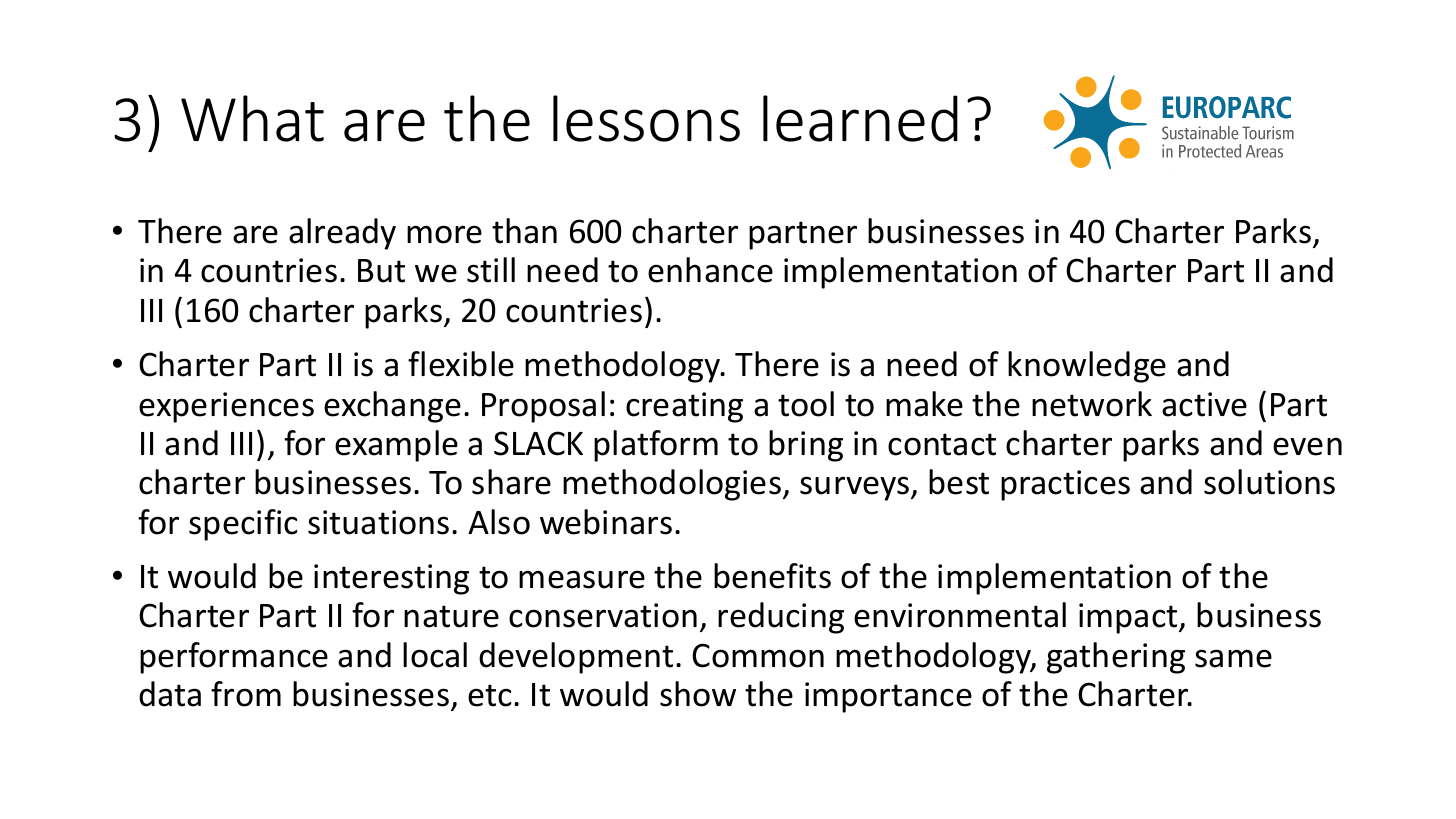  I want to click on experiences, so click(226, 407).
